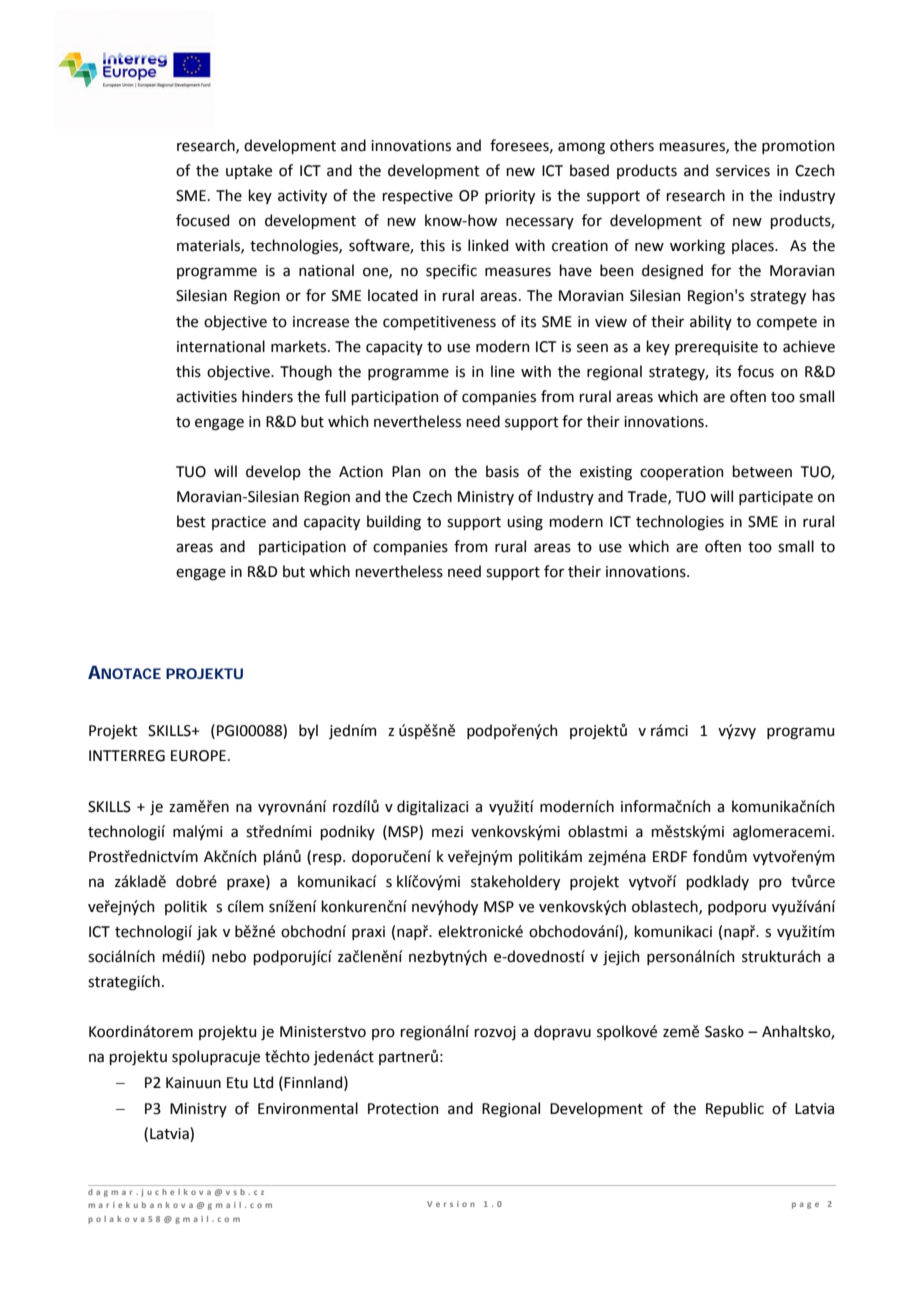  I want to click on nebo, so click(229, 956).
